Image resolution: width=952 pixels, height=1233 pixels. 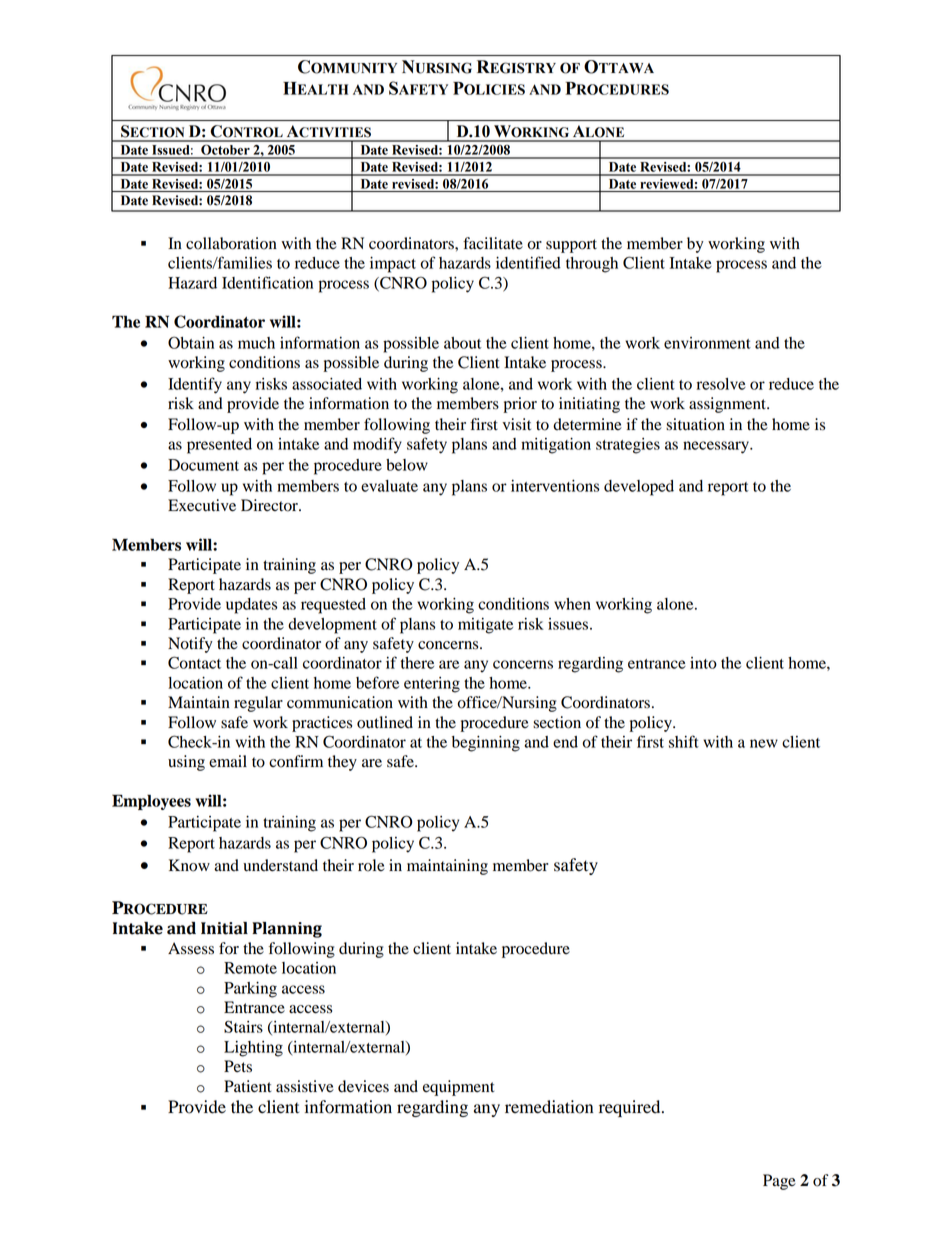 I want to click on Executive, so click(x=202, y=505).
